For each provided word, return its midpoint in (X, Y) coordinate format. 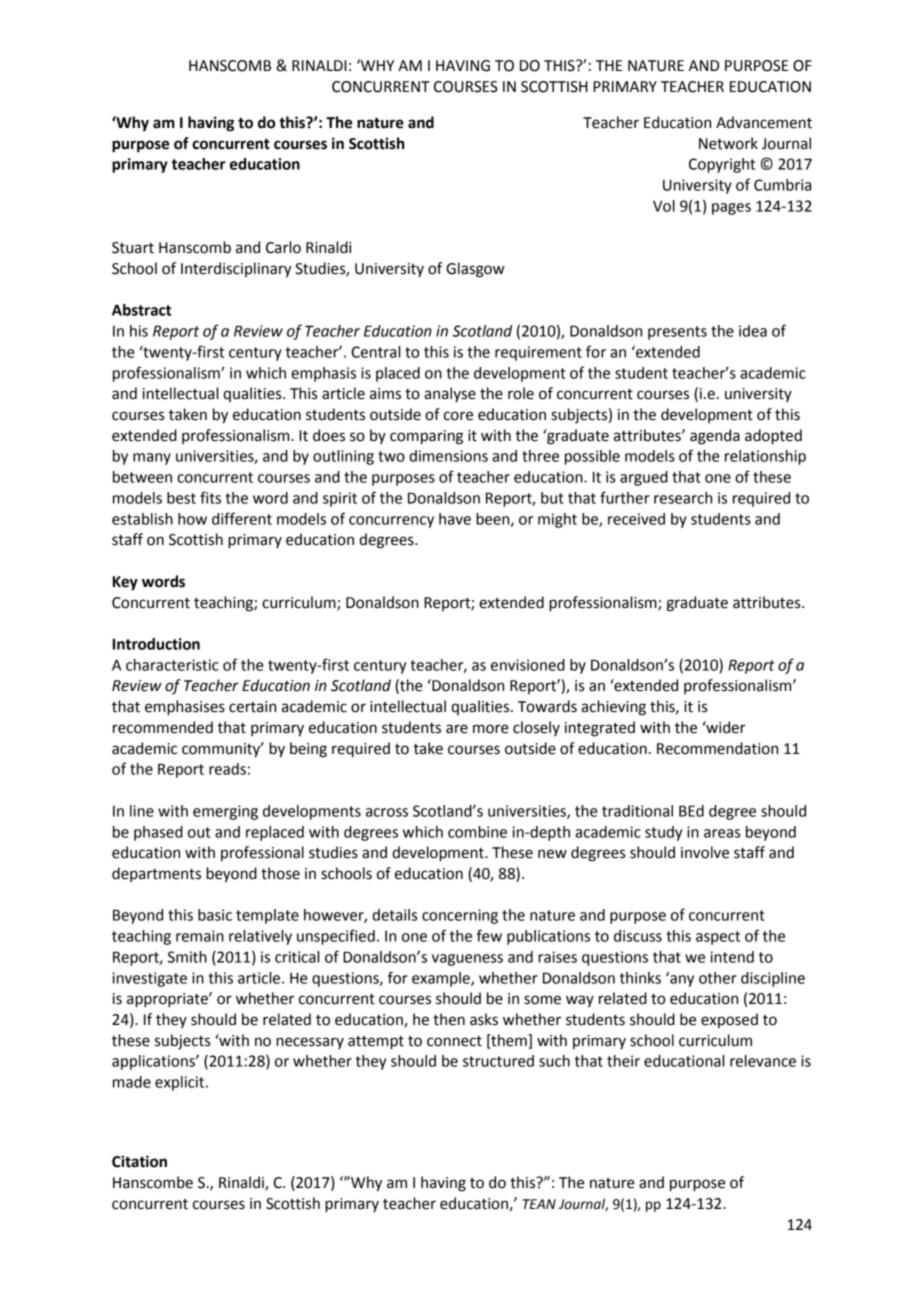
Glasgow (475, 270)
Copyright (722, 165)
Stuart (133, 248)
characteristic (172, 665)
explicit (181, 1083)
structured (498, 1061)
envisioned (528, 665)
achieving (613, 708)
